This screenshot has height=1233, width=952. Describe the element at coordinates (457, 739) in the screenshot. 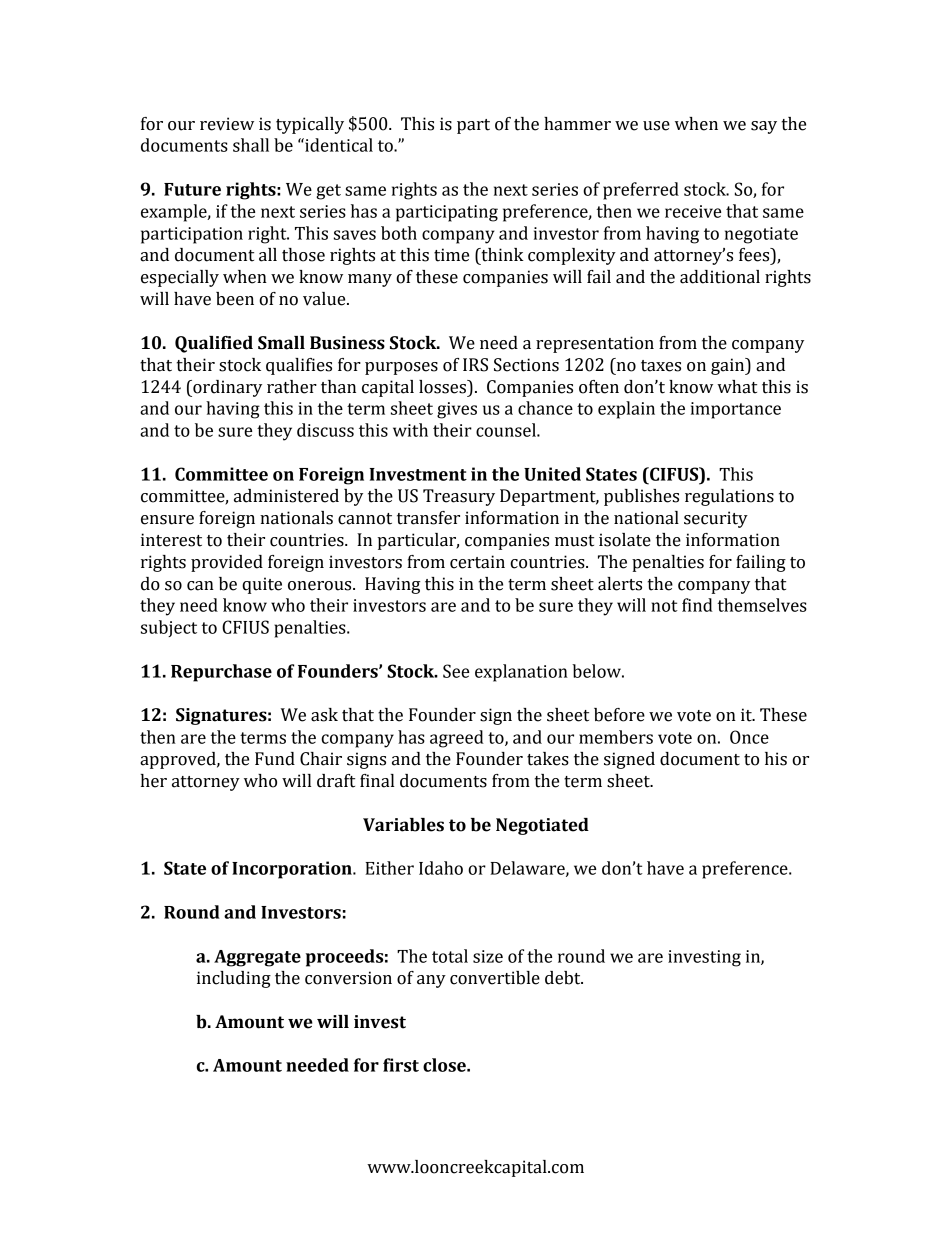

I see `agreed` at that location.
